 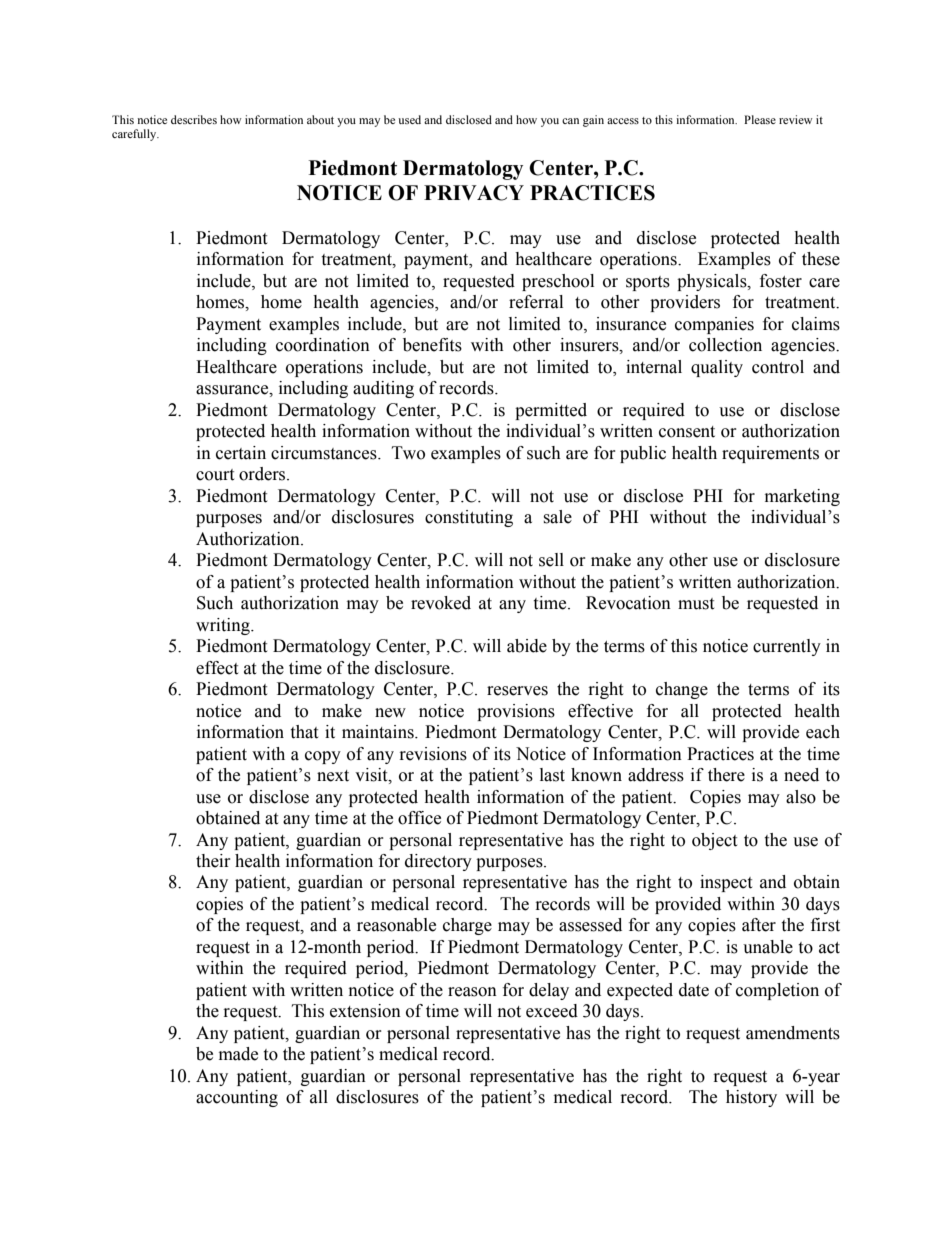 What do you see at coordinates (323, 345) in the page?
I see `coordination` at bounding box center [323, 345].
